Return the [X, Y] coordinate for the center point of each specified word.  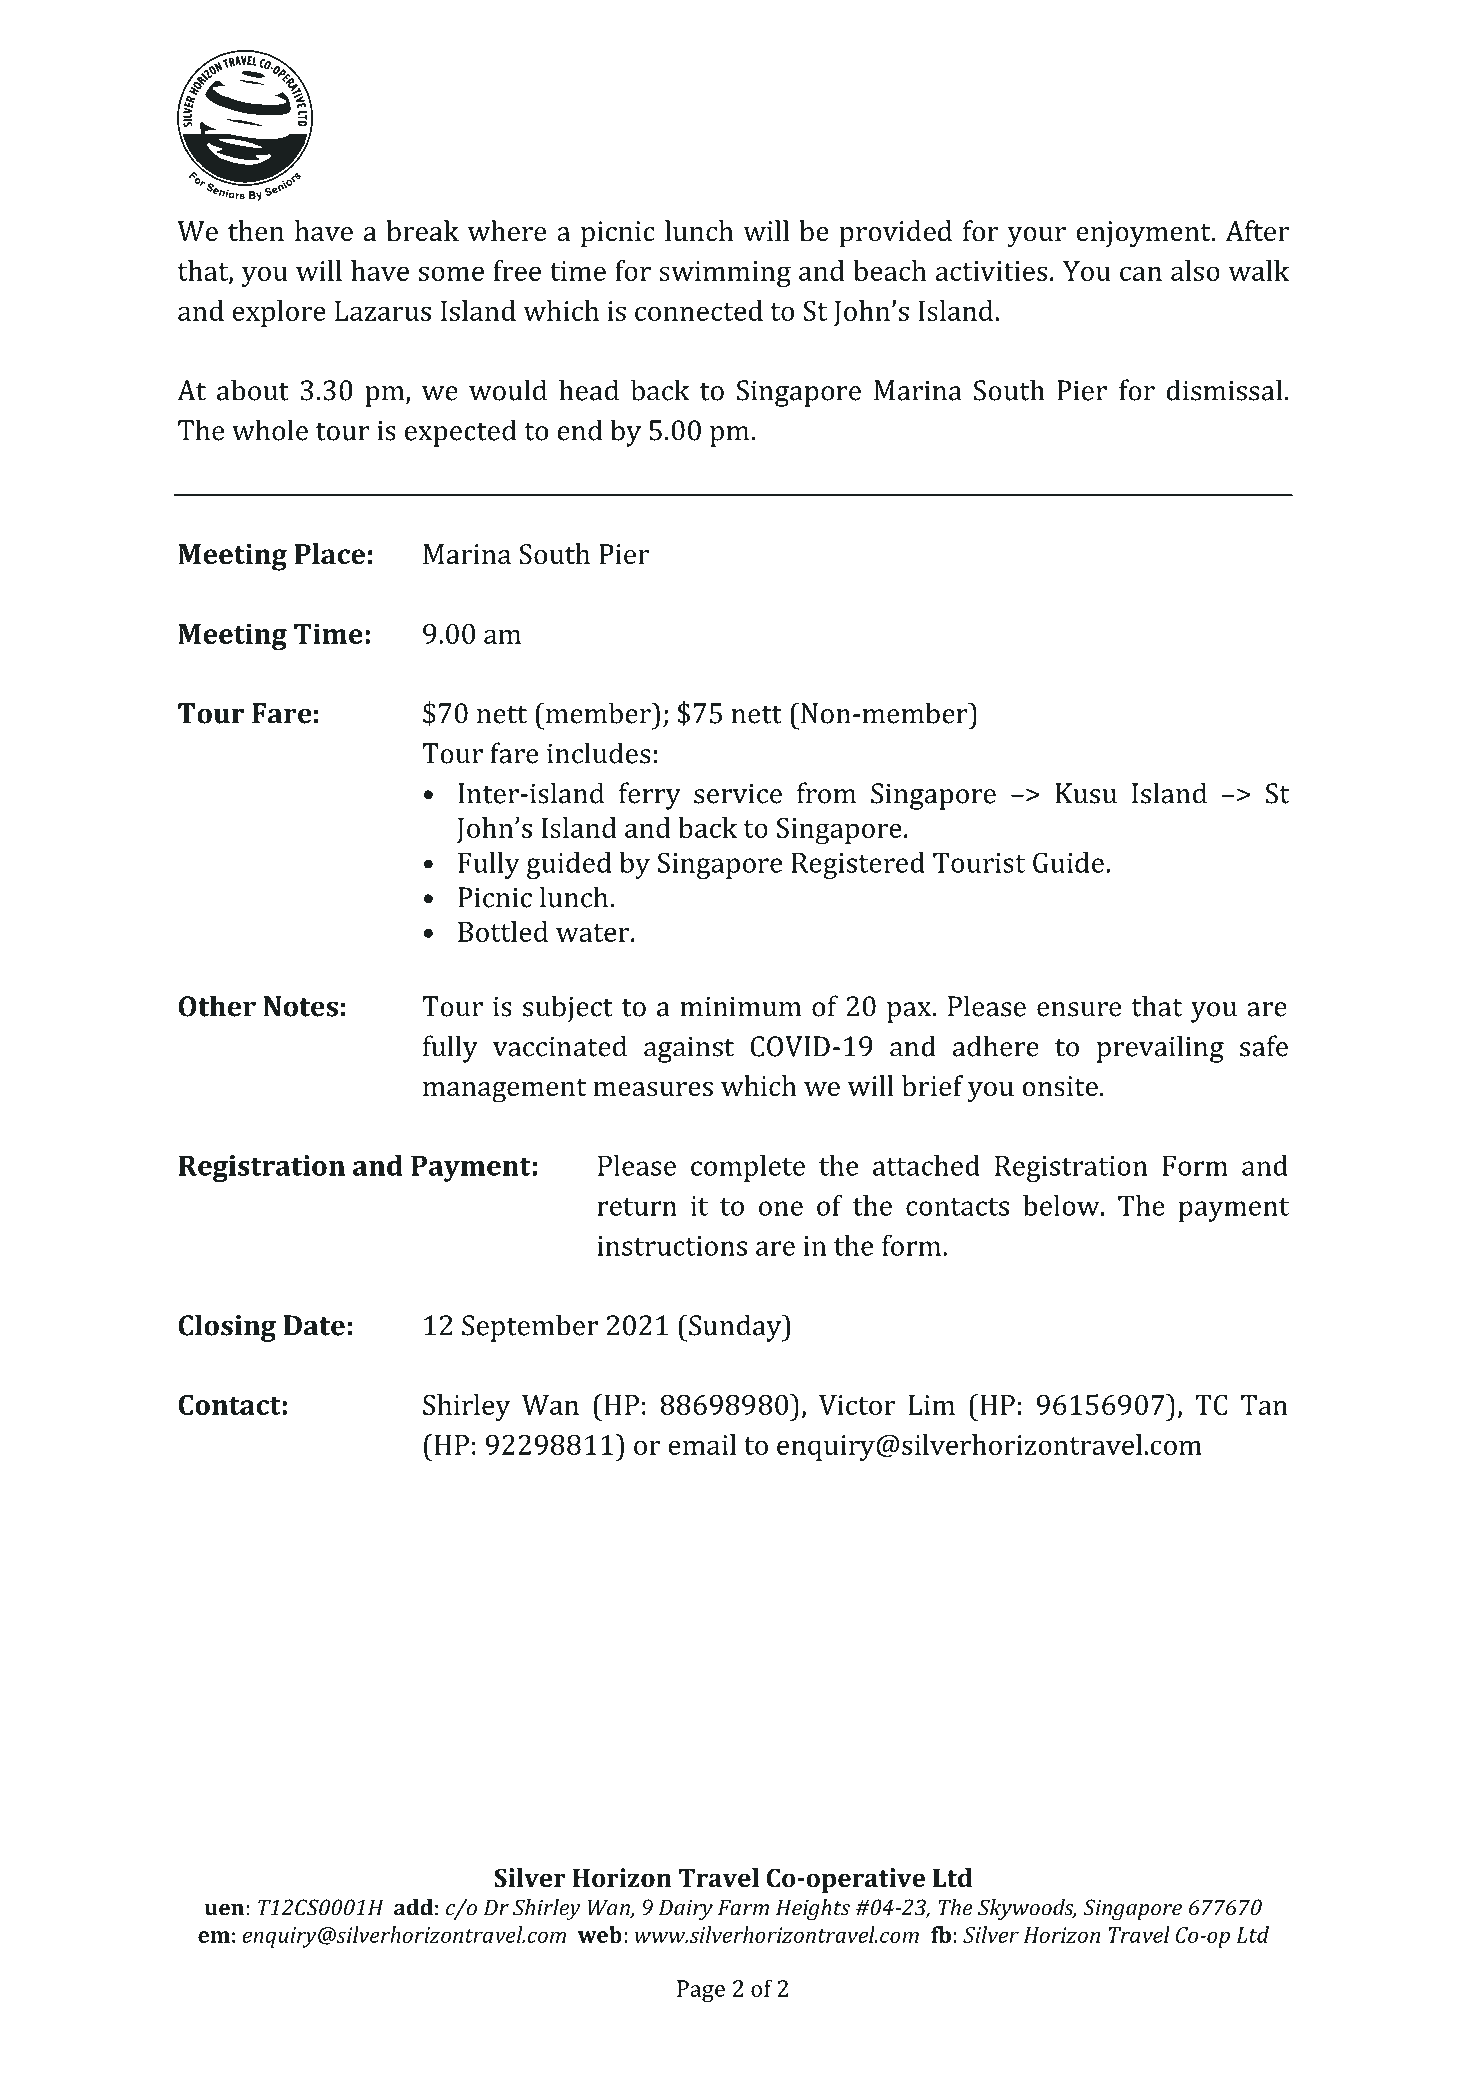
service [738, 793]
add [413, 1907]
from [826, 793]
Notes [301, 1006]
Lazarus [383, 311]
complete [748, 1168]
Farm [743, 1907]
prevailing [1160, 1049]
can [1141, 273]
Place [330, 554]
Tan [1264, 1405]
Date [314, 1325]
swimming [725, 274]
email [702, 1444]
